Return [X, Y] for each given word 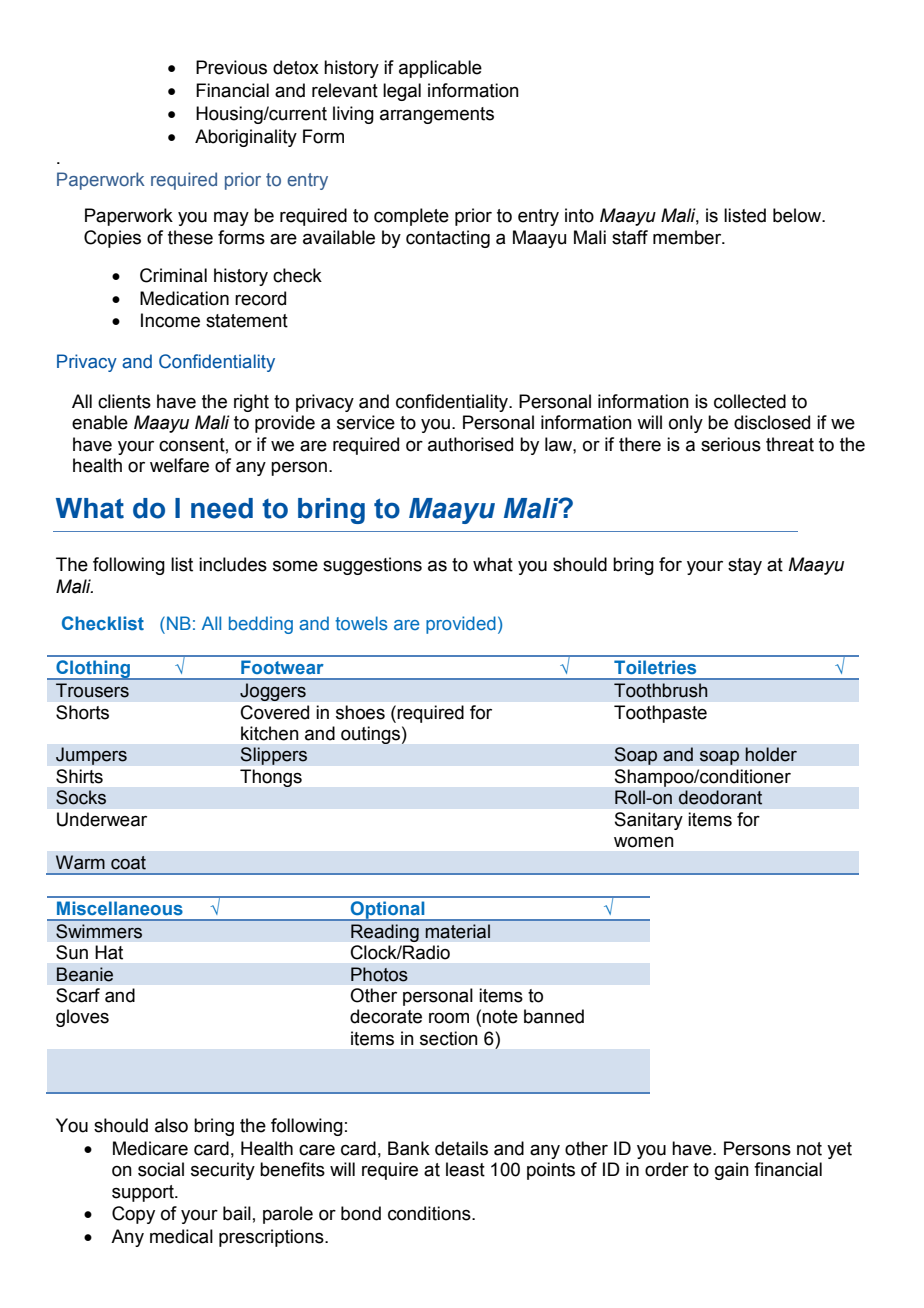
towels [361, 623]
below [798, 215]
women [644, 842]
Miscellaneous [120, 908]
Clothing [93, 670]
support [144, 1193]
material [457, 931]
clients [124, 401]
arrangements [437, 115]
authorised [470, 444]
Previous [231, 67]
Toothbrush [660, 690]
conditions [430, 1213]
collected [750, 401]
